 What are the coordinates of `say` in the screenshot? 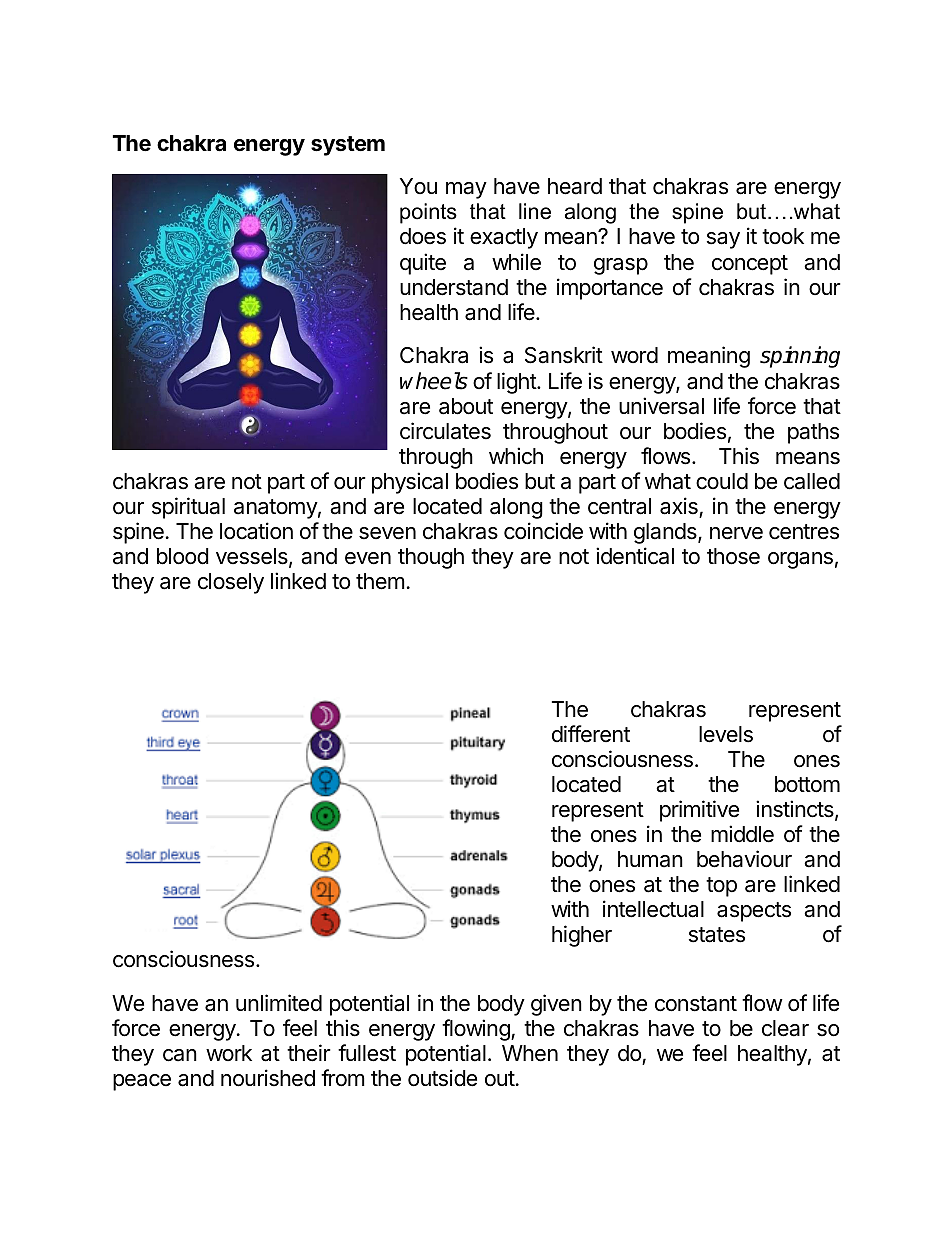 It's located at (723, 240).
